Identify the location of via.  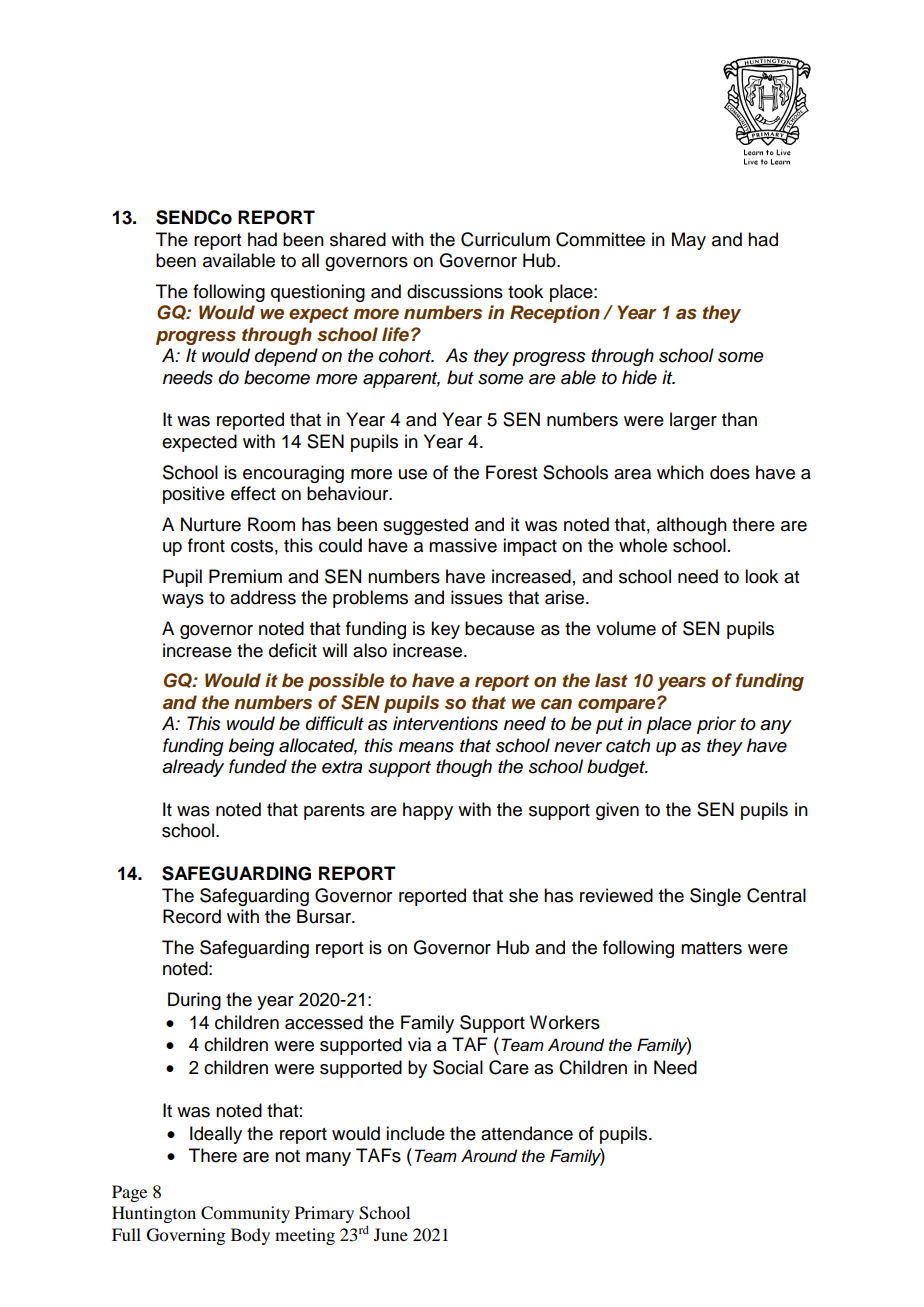
(419, 1044).
